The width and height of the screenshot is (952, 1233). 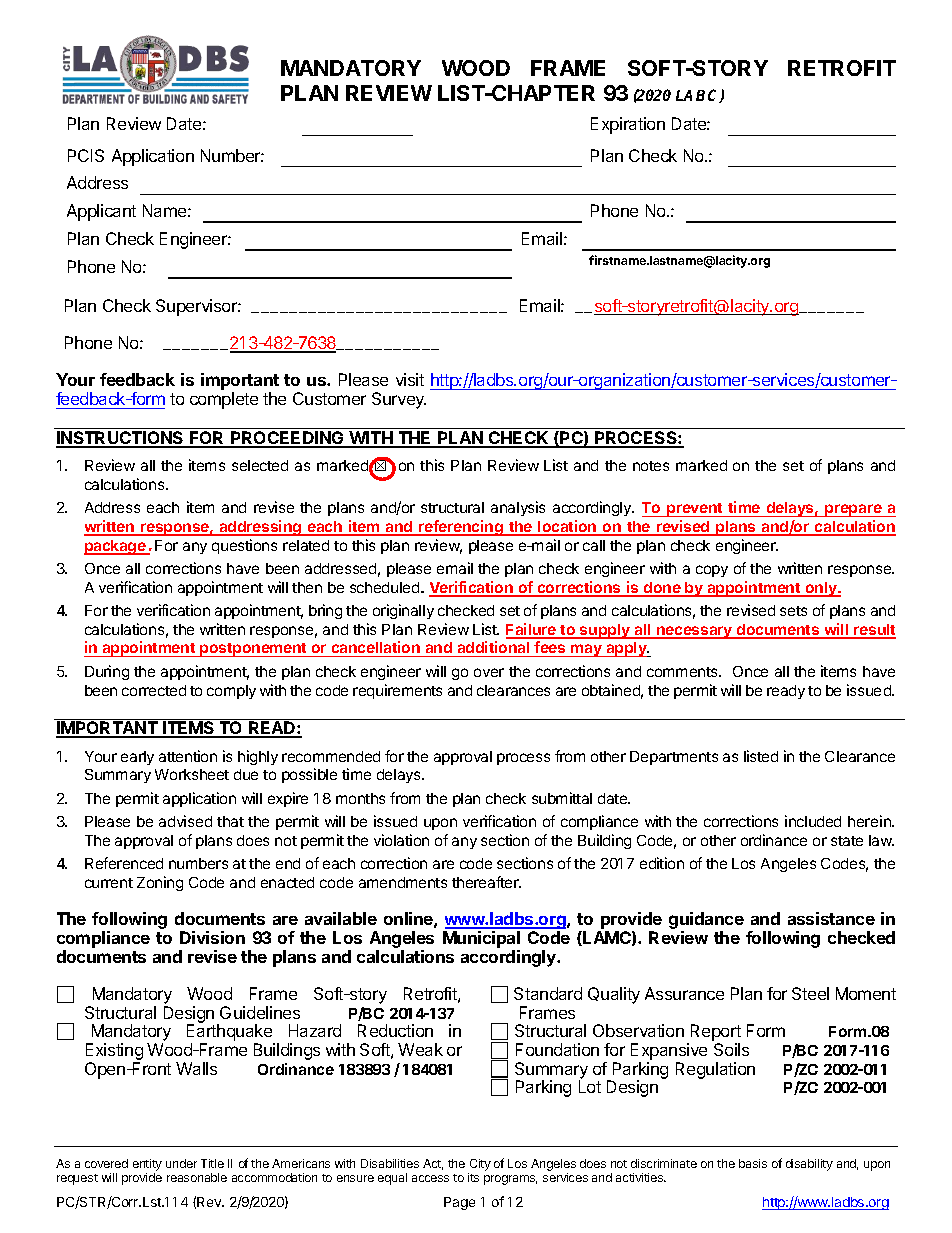 What do you see at coordinates (101, 212) in the screenshot?
I see `Applicant` at bounding box center [101, 212].
